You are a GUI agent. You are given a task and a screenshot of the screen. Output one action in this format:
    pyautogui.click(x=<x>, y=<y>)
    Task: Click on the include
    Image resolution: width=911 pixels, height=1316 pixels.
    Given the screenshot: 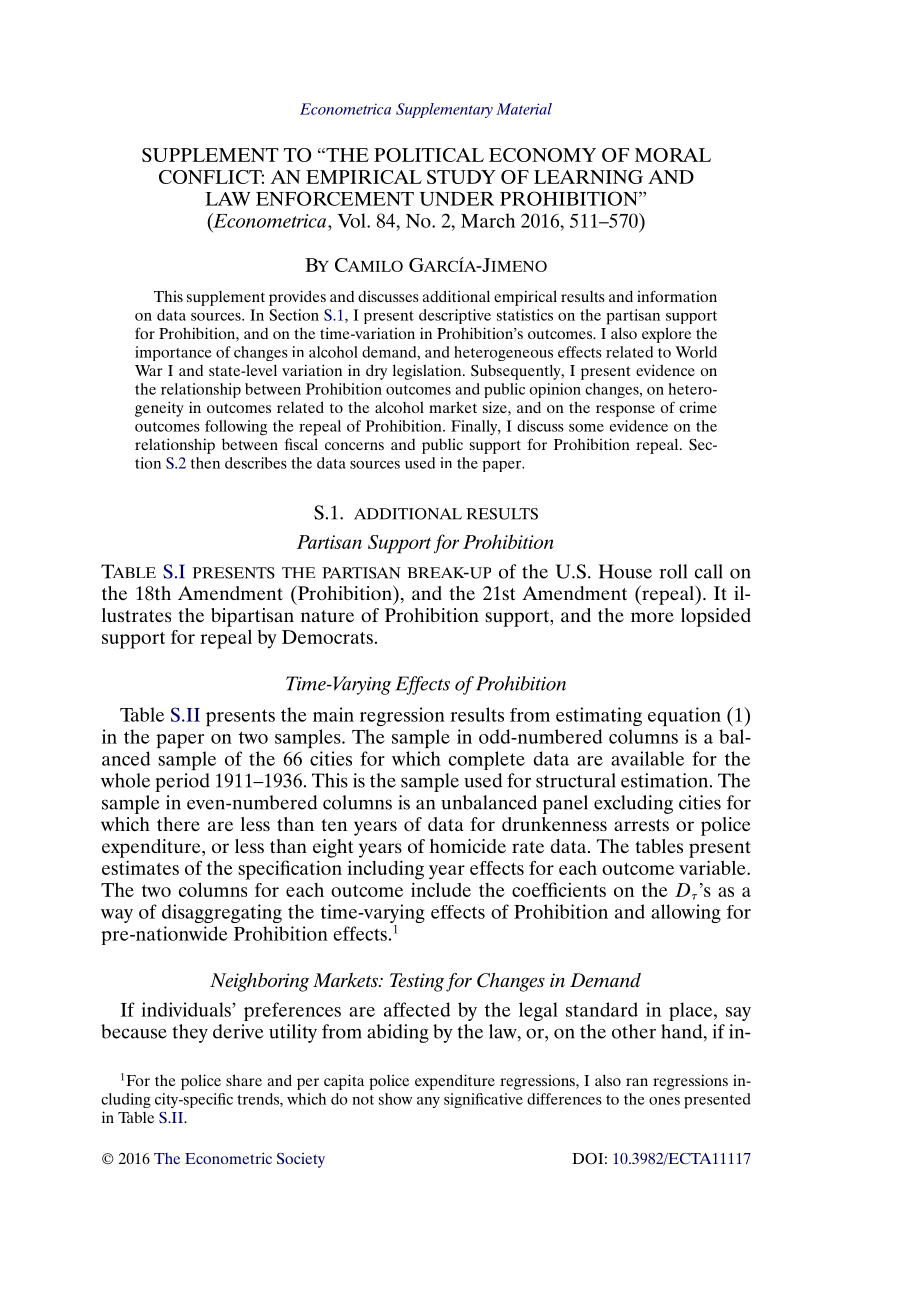 What is the action you would take?
    pyautogui.click(x=441, y=889)
